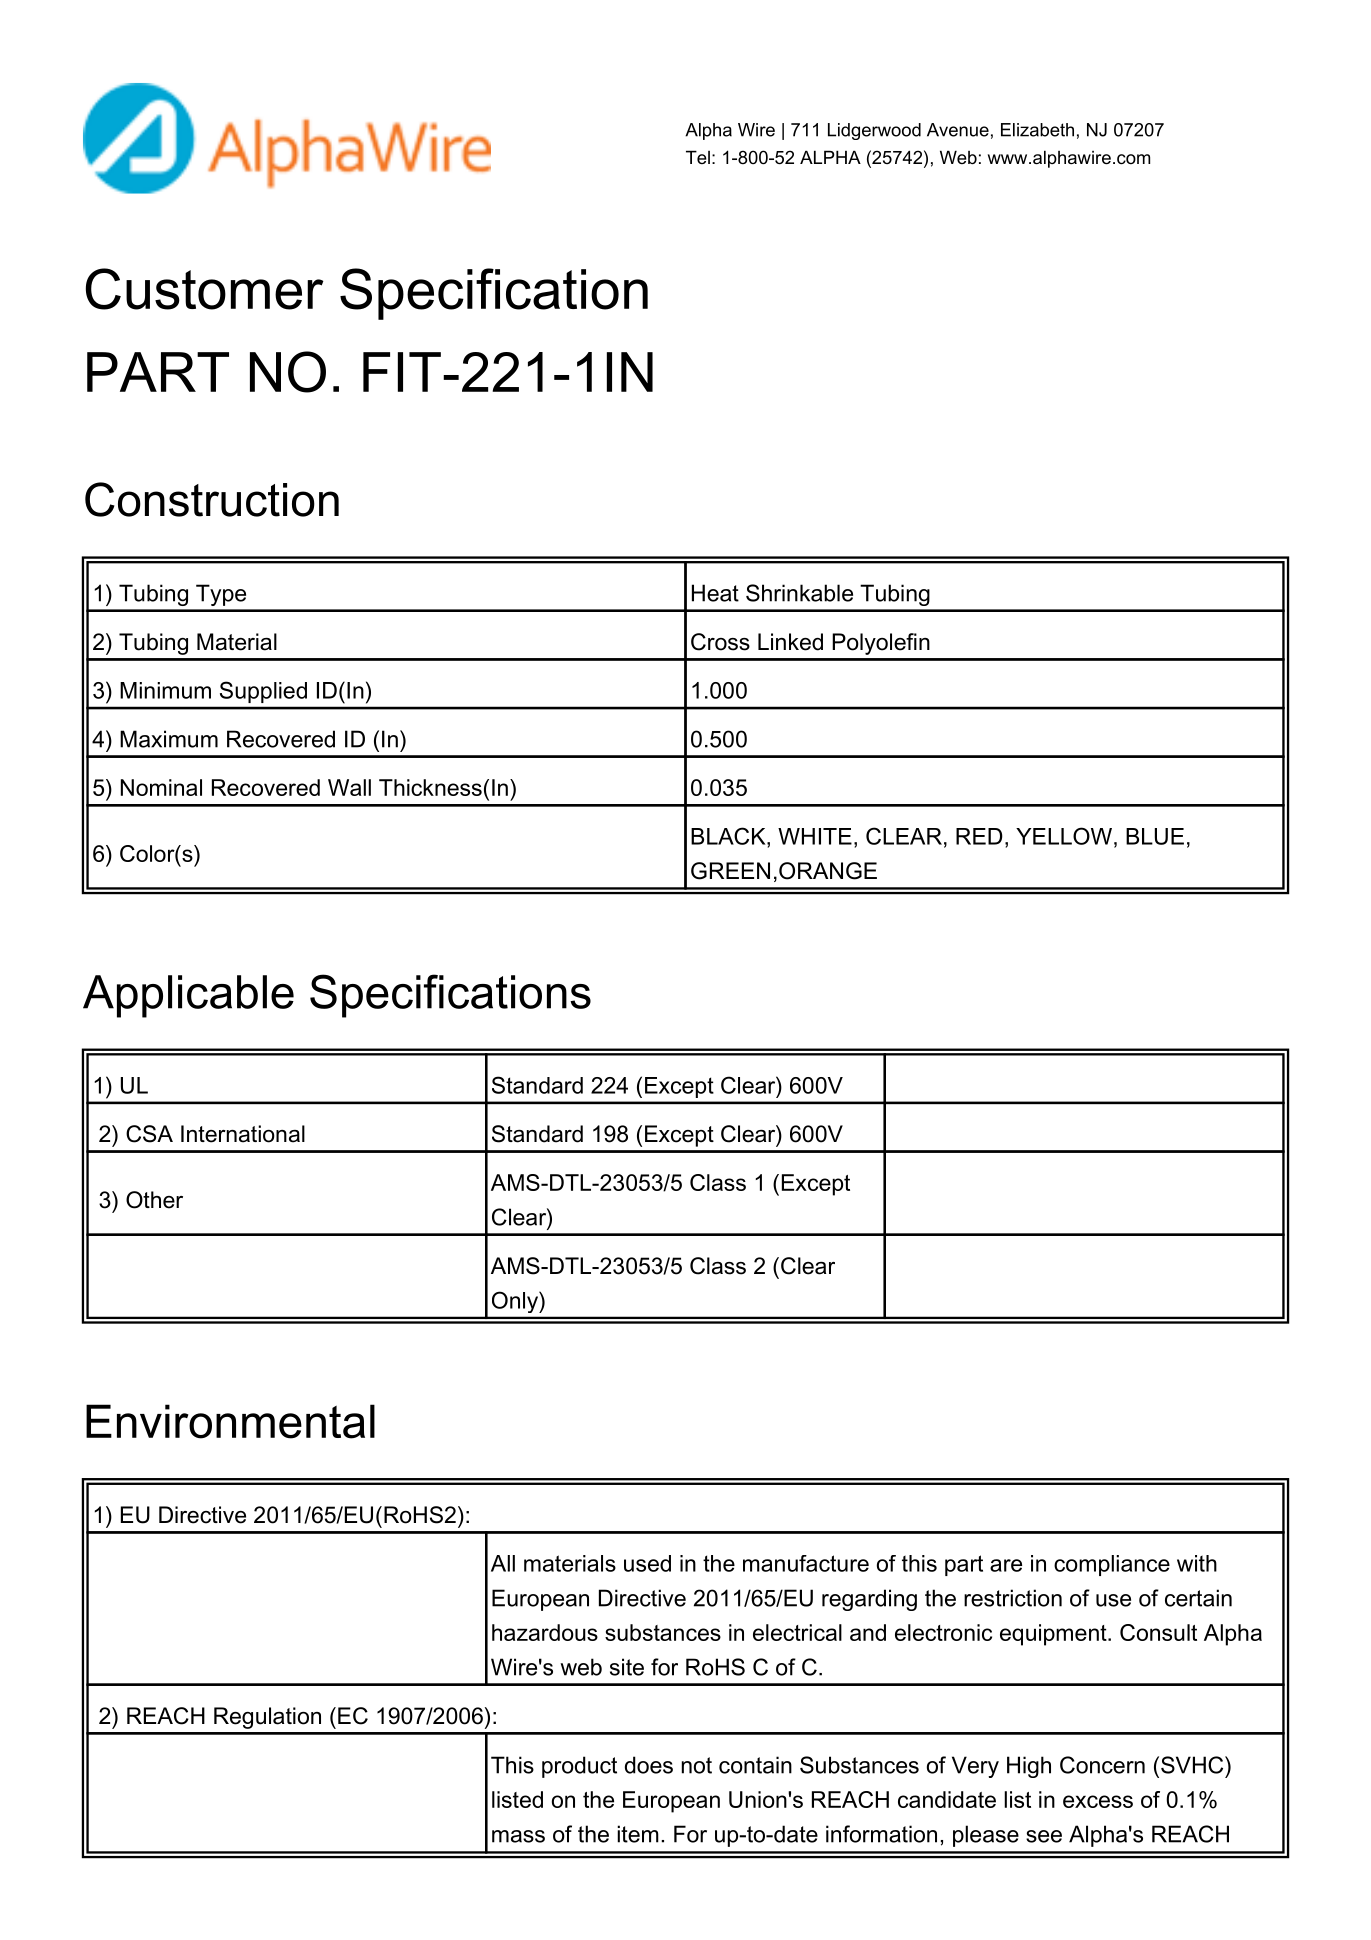 The width and height of the screenshot is (1371, 1940). What do you see at coordinates (205, 289) in the screenshot?
I see `Customer` at bounding box center [205, 289].
